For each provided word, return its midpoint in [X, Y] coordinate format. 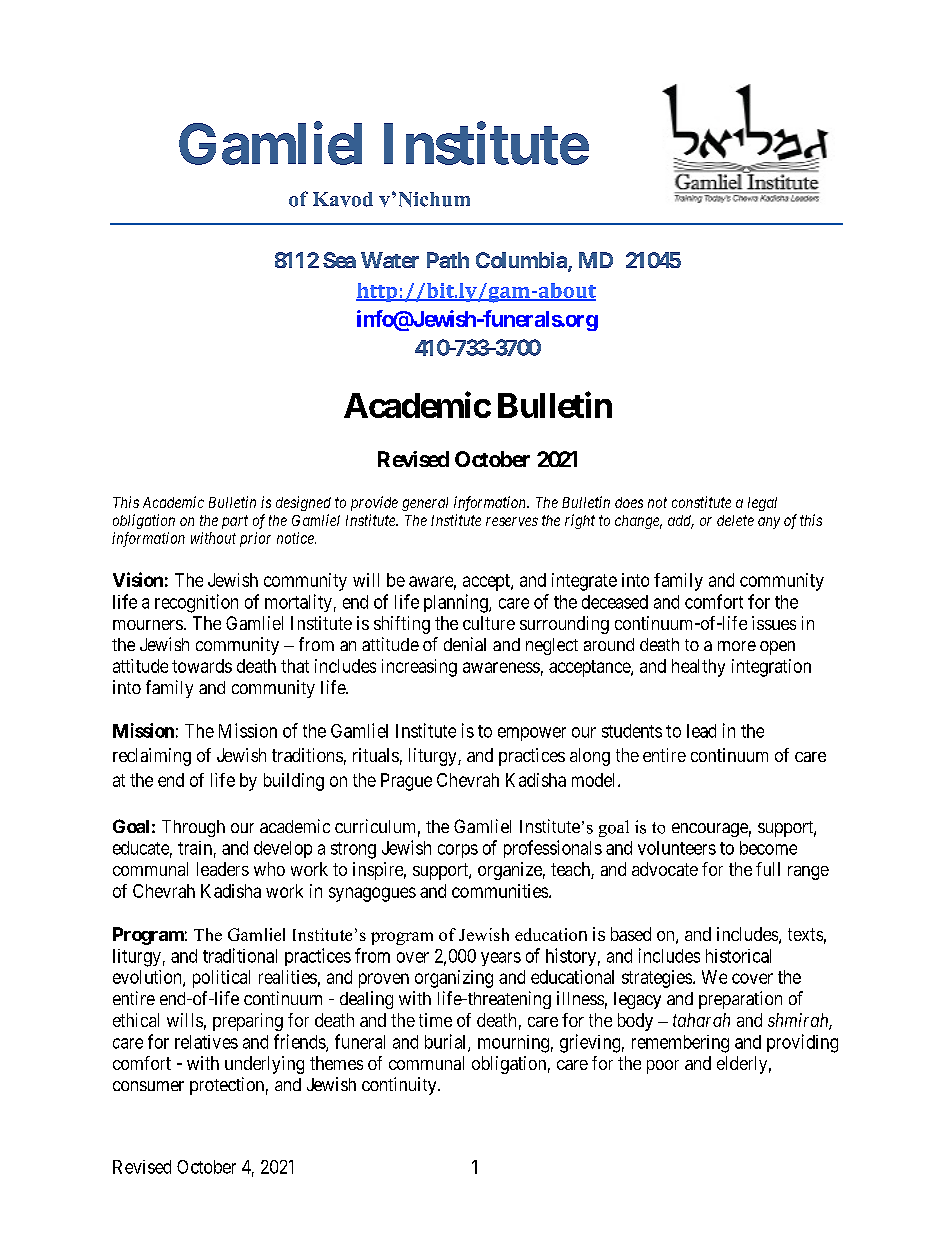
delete [735, 520]
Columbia [522, 261]
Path [448, 260]
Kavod [343, 199]
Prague [406, 782]
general [425, 504]
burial [447, 1042]
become [768, 848]
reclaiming [152, 757]
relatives [206, 1042]
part [235, 522]
